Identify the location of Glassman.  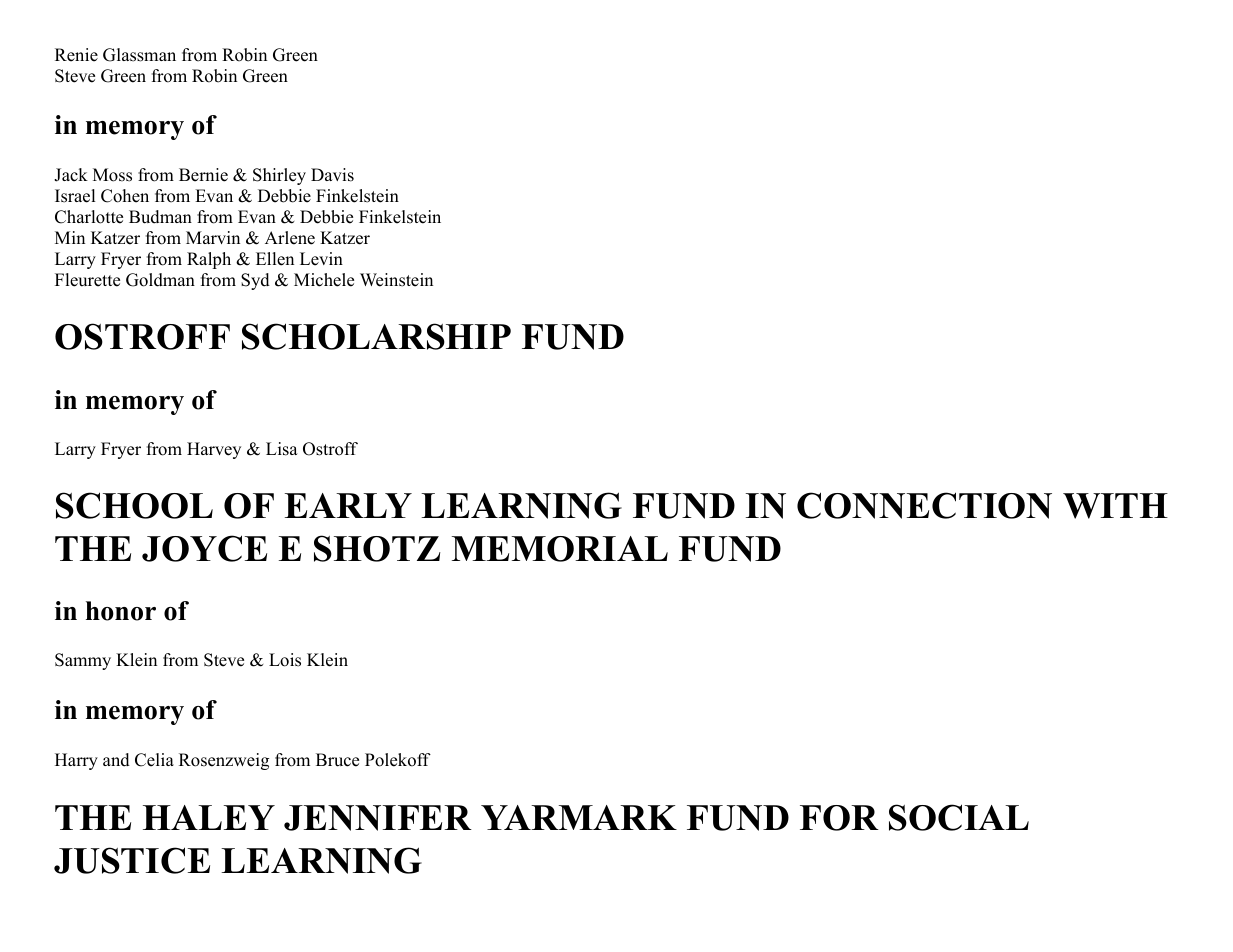
(139, 55).
